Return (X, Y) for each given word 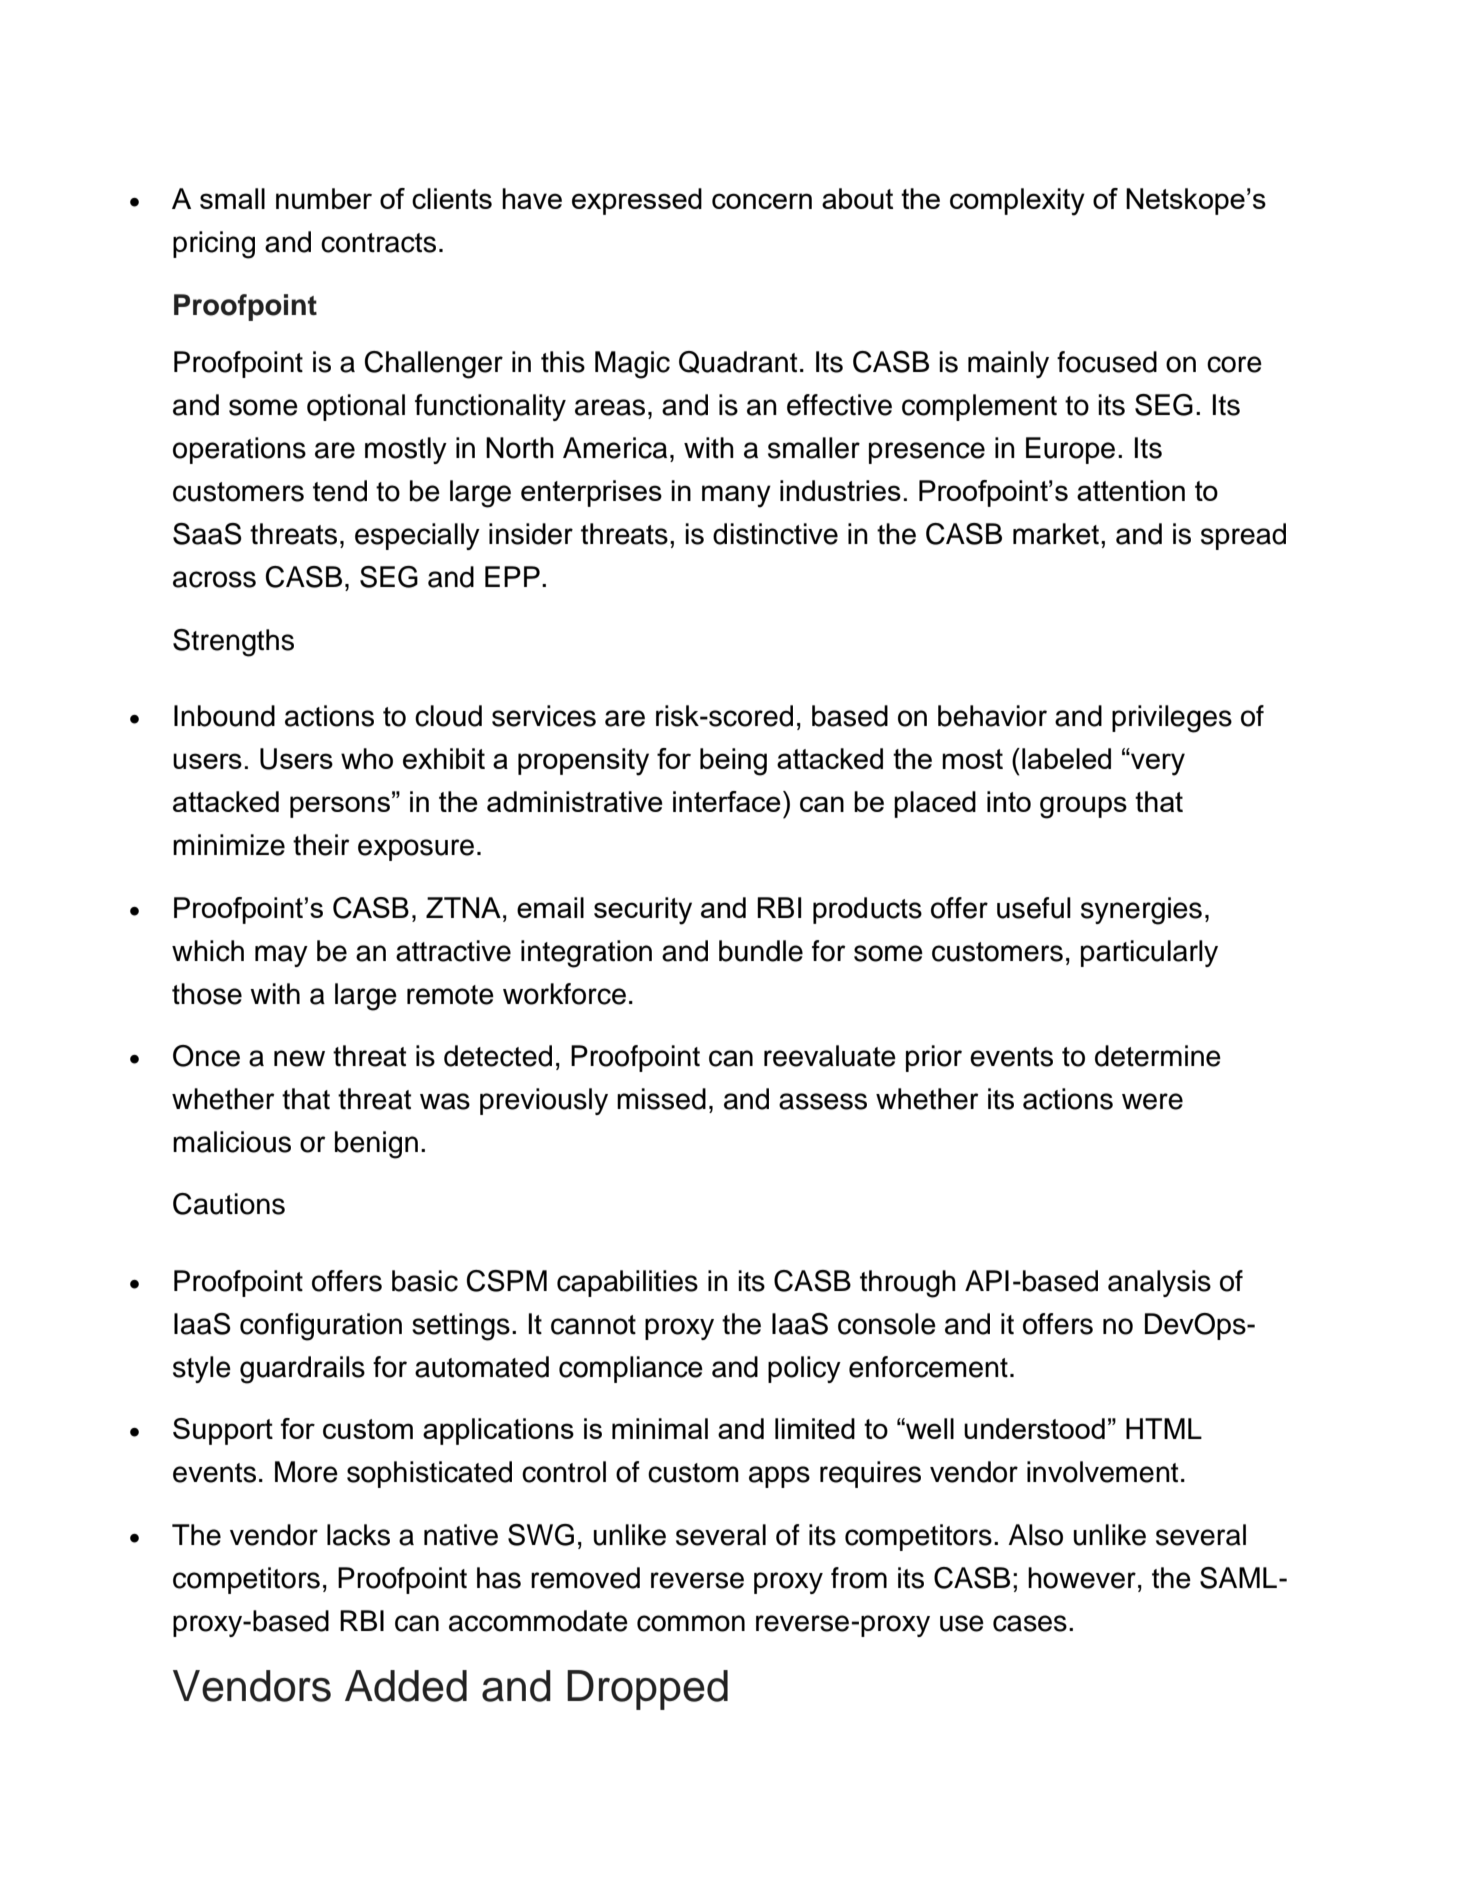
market (1056, 534)
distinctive (775, 534)
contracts (378, 243)
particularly (1149, 953)
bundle (761, 951)
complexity (1017, 202)
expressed (637, 201)
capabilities (627, 1283)
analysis (1159, 1283)
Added (406, 1686)
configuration (321, 1327)
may (281, 956)
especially (417, 536)
